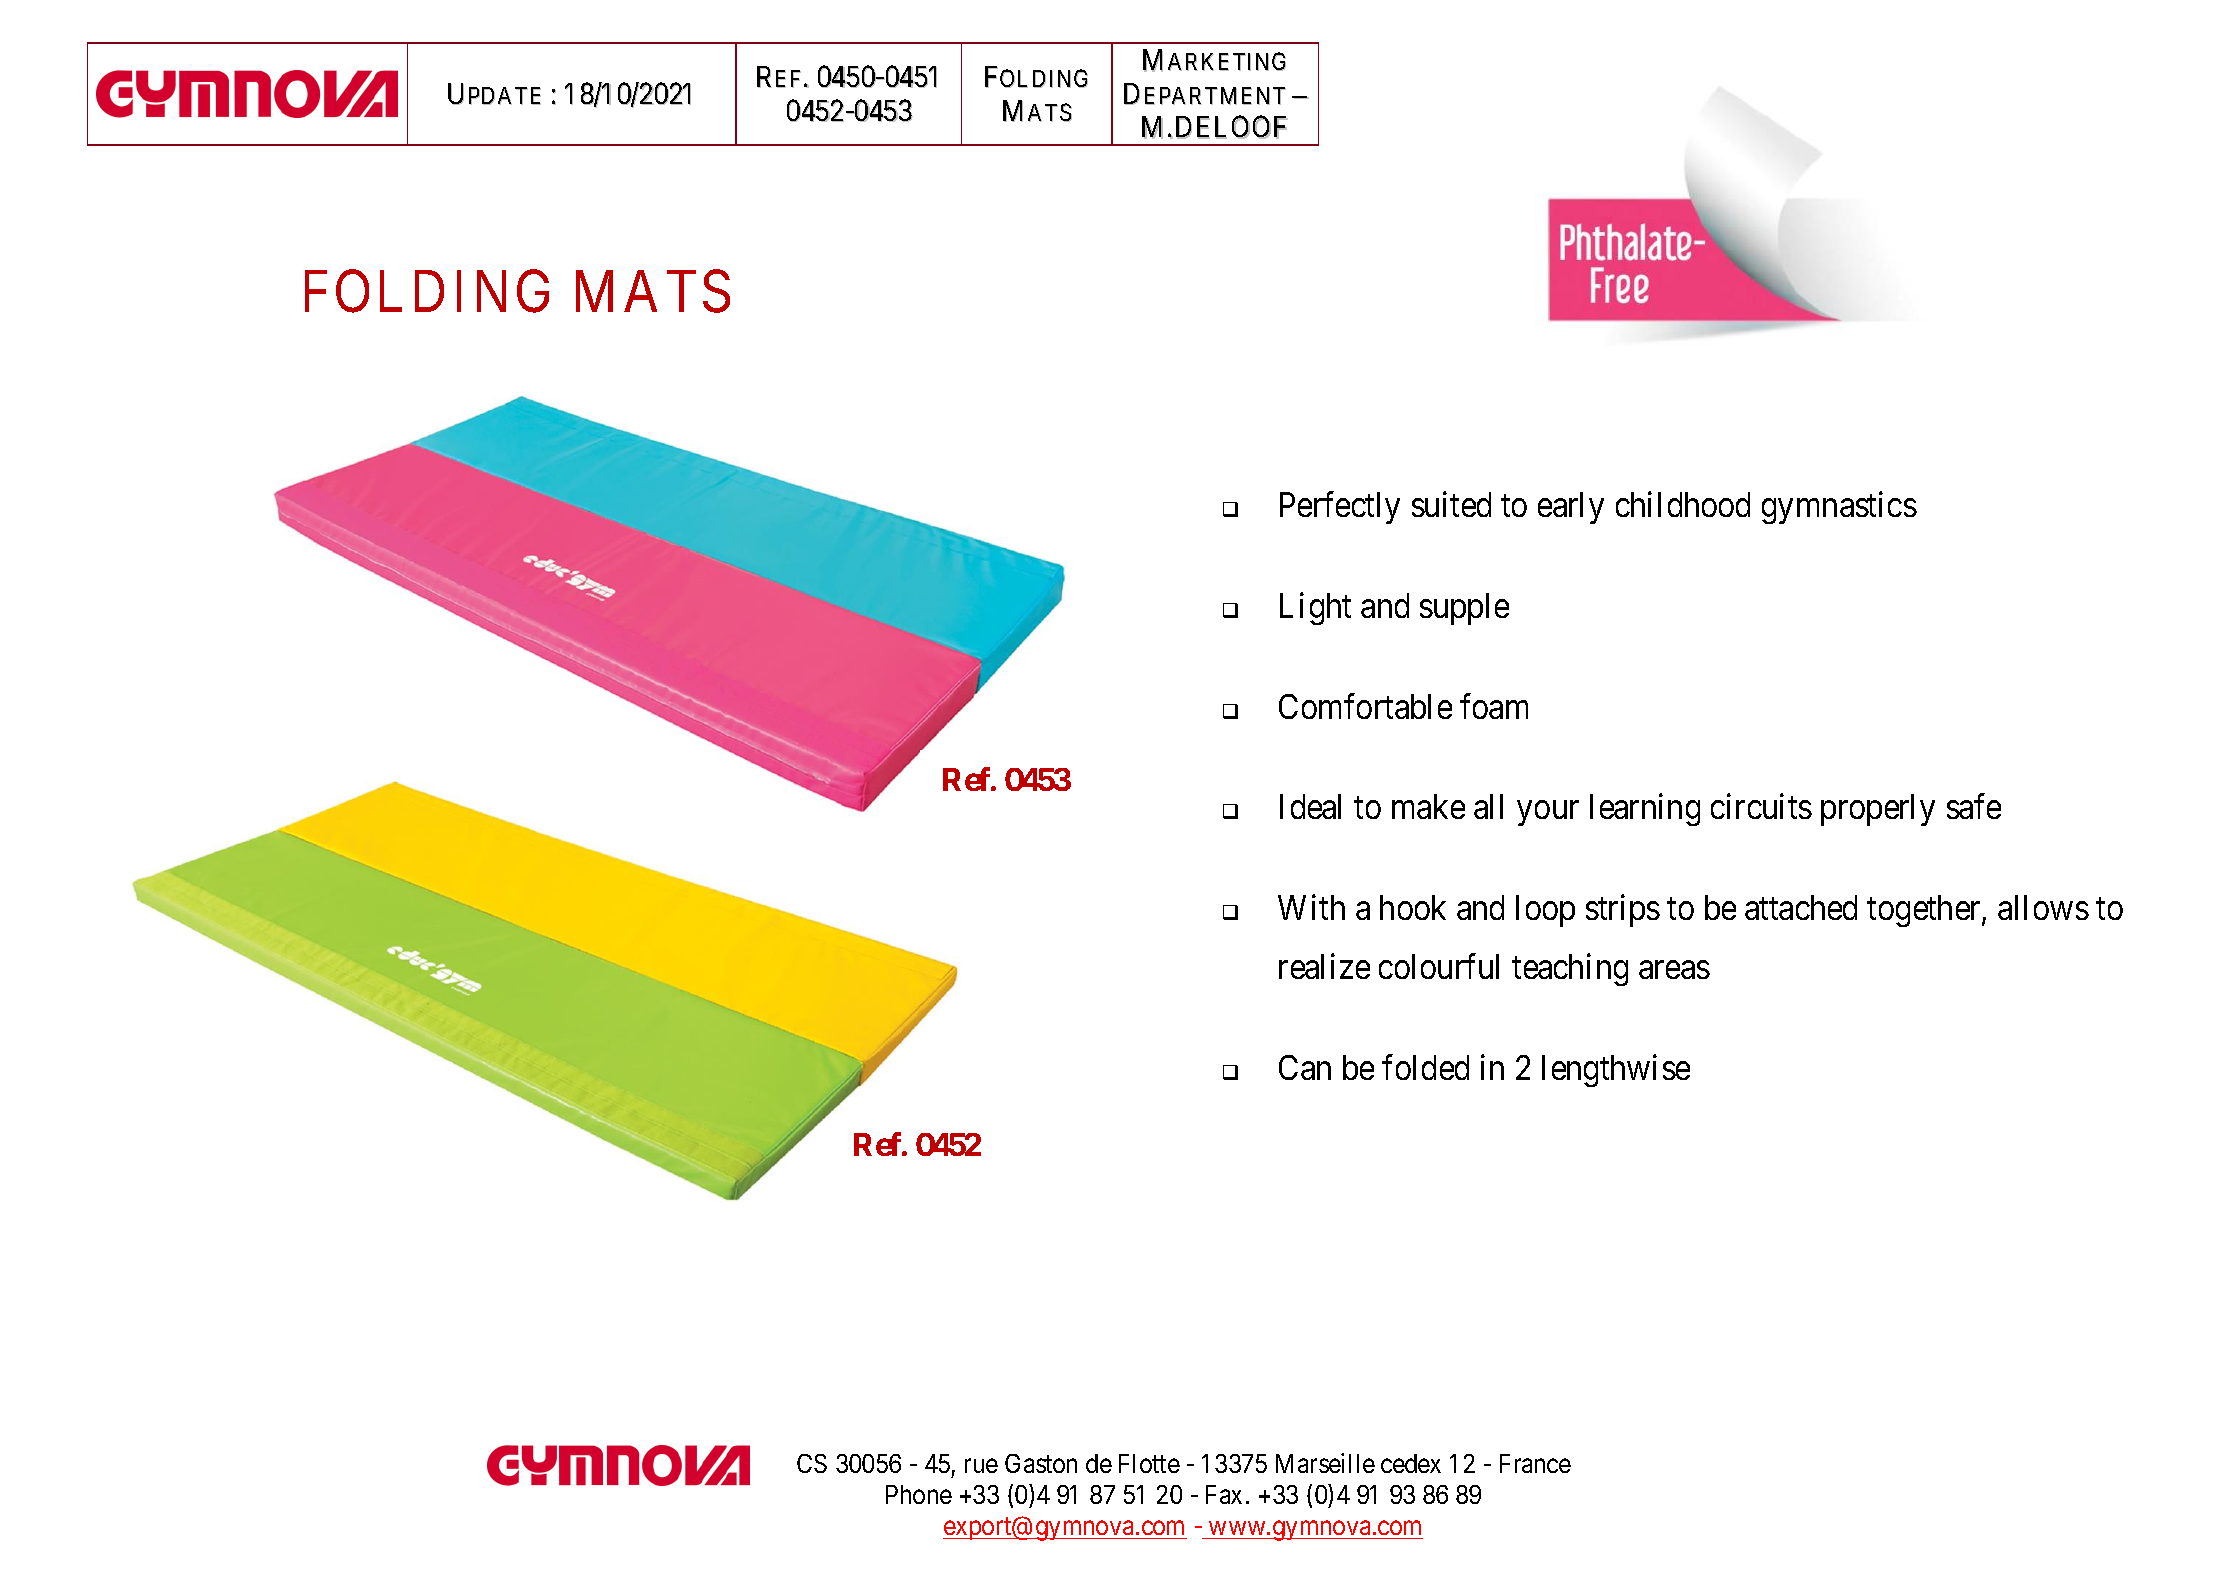  I want to click on gymnastics, so click(1839, 508).
